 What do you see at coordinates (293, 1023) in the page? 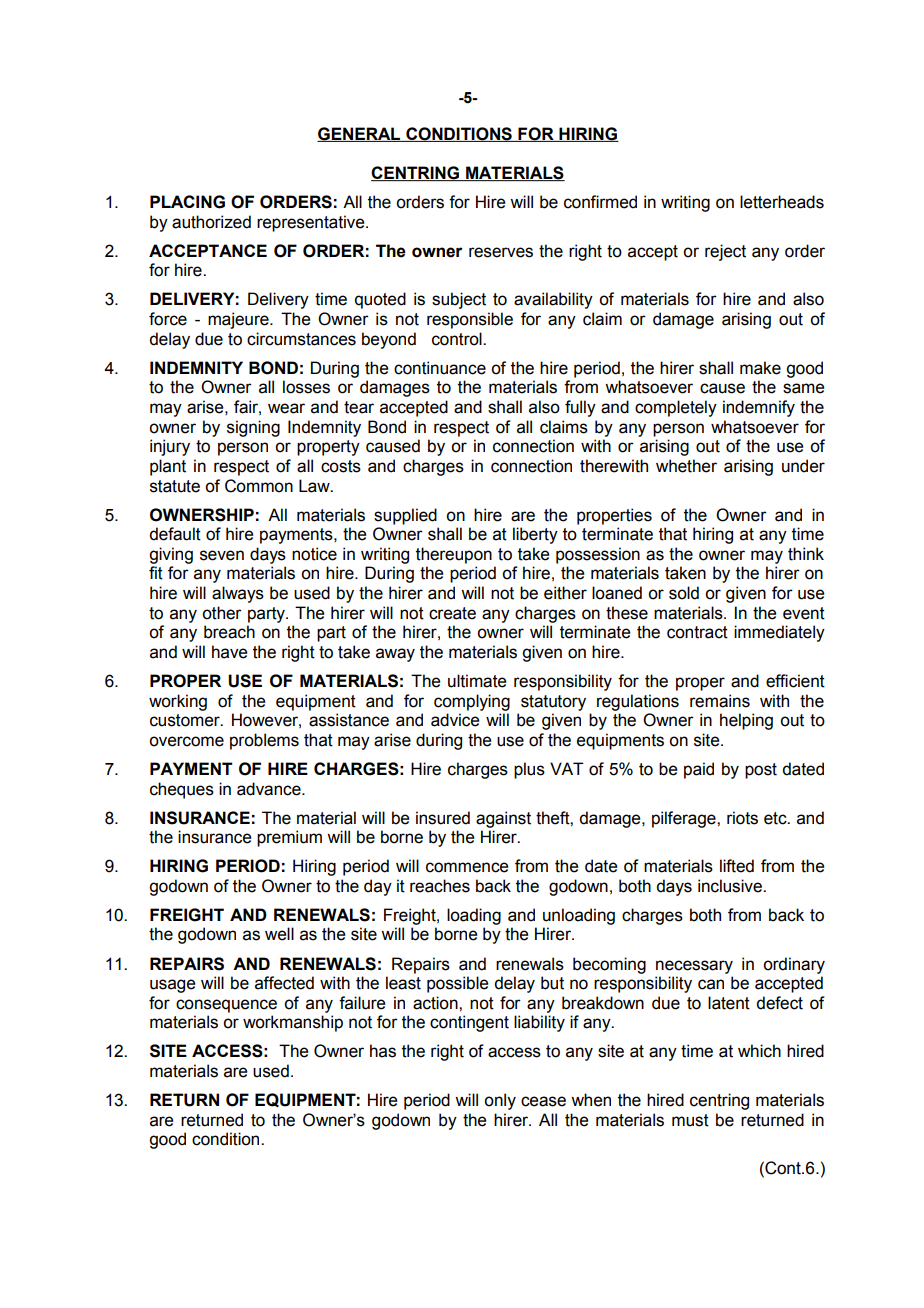
I see `workmanship` at bounding box center [293, 1023].
